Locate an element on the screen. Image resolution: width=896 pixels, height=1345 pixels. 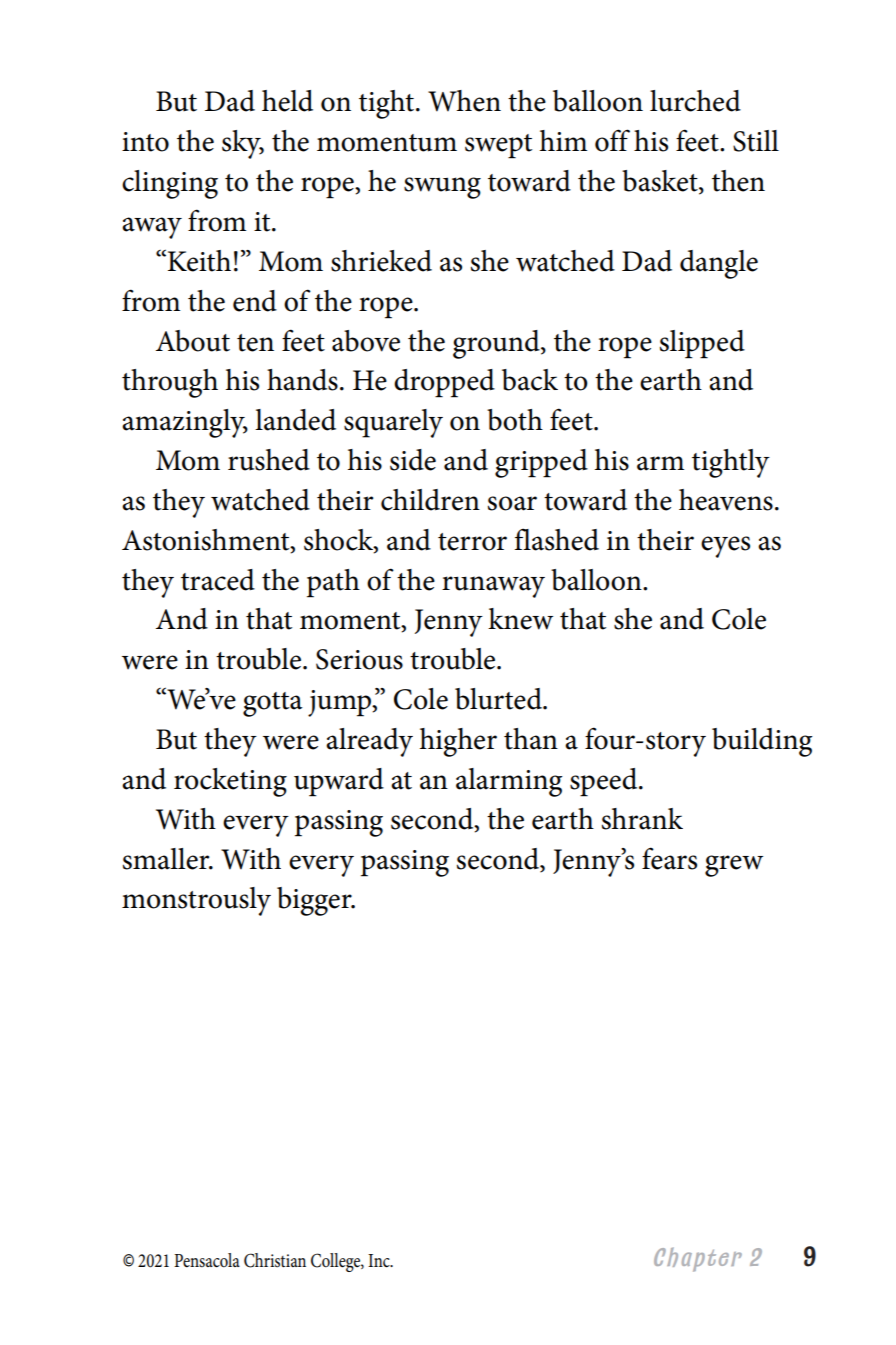
Chapter is located at coordinates (698, 1259).
